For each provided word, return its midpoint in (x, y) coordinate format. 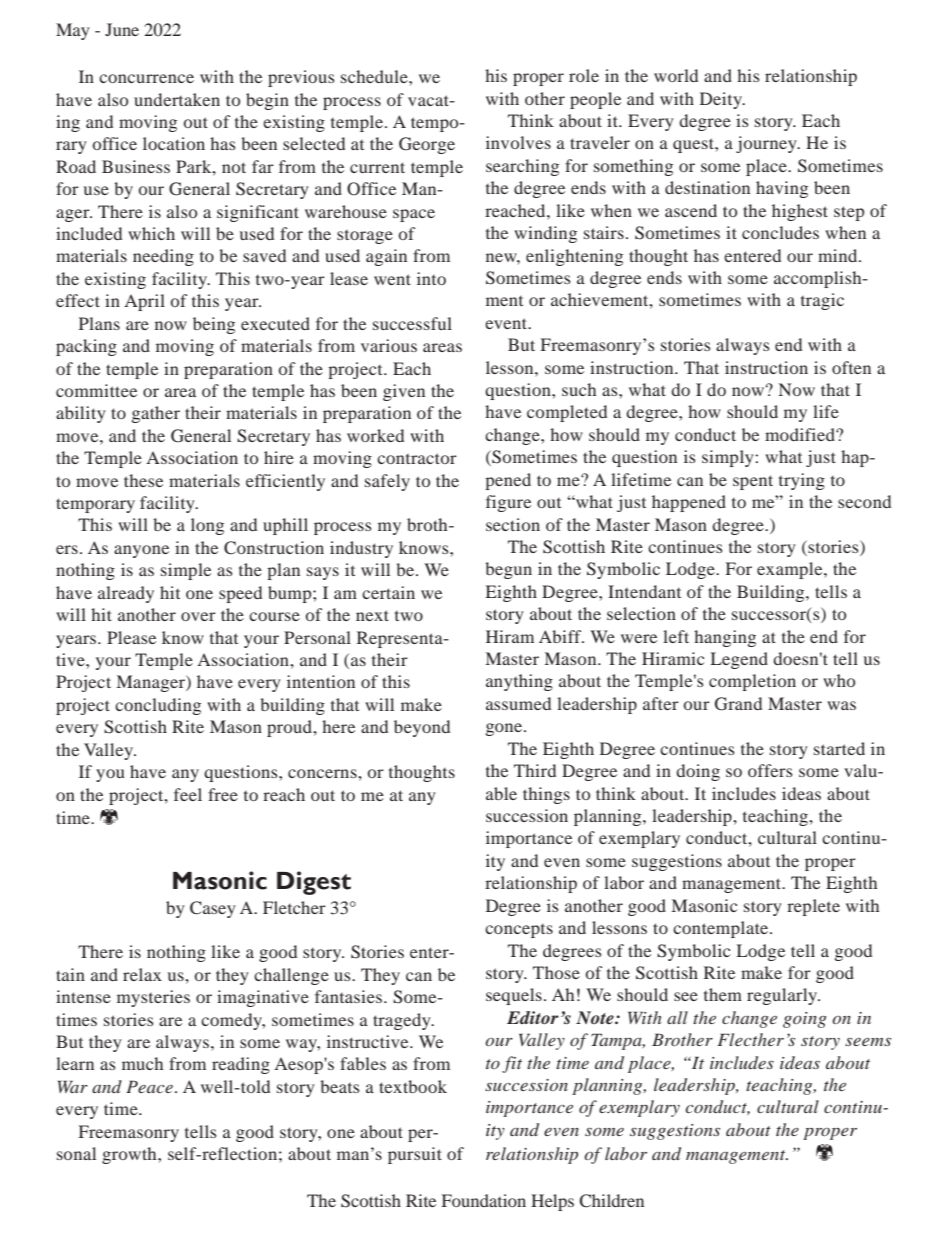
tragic (822, 301)
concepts (519, 931)
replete (813, 907)
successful (412, 323)
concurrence (146, 78)
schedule (375, 76)
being (214, 325)
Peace (149, 1086)
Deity (722, 100)
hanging (725, 638)
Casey (213, 909)
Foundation (484, 1200)
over (198, 616)
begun (508, 570)
